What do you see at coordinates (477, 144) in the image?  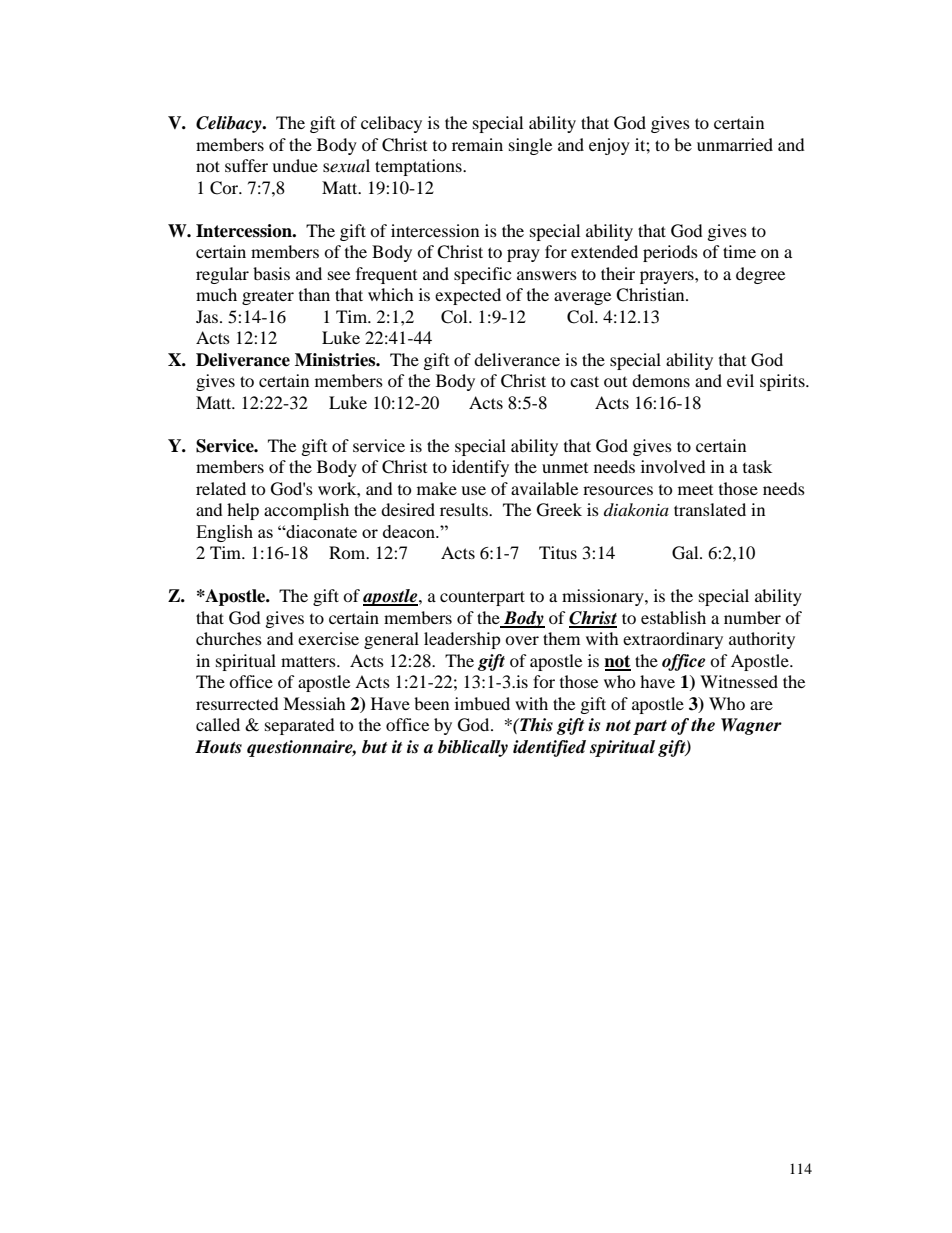 I see `remain` at bounding box center [477, 144].
